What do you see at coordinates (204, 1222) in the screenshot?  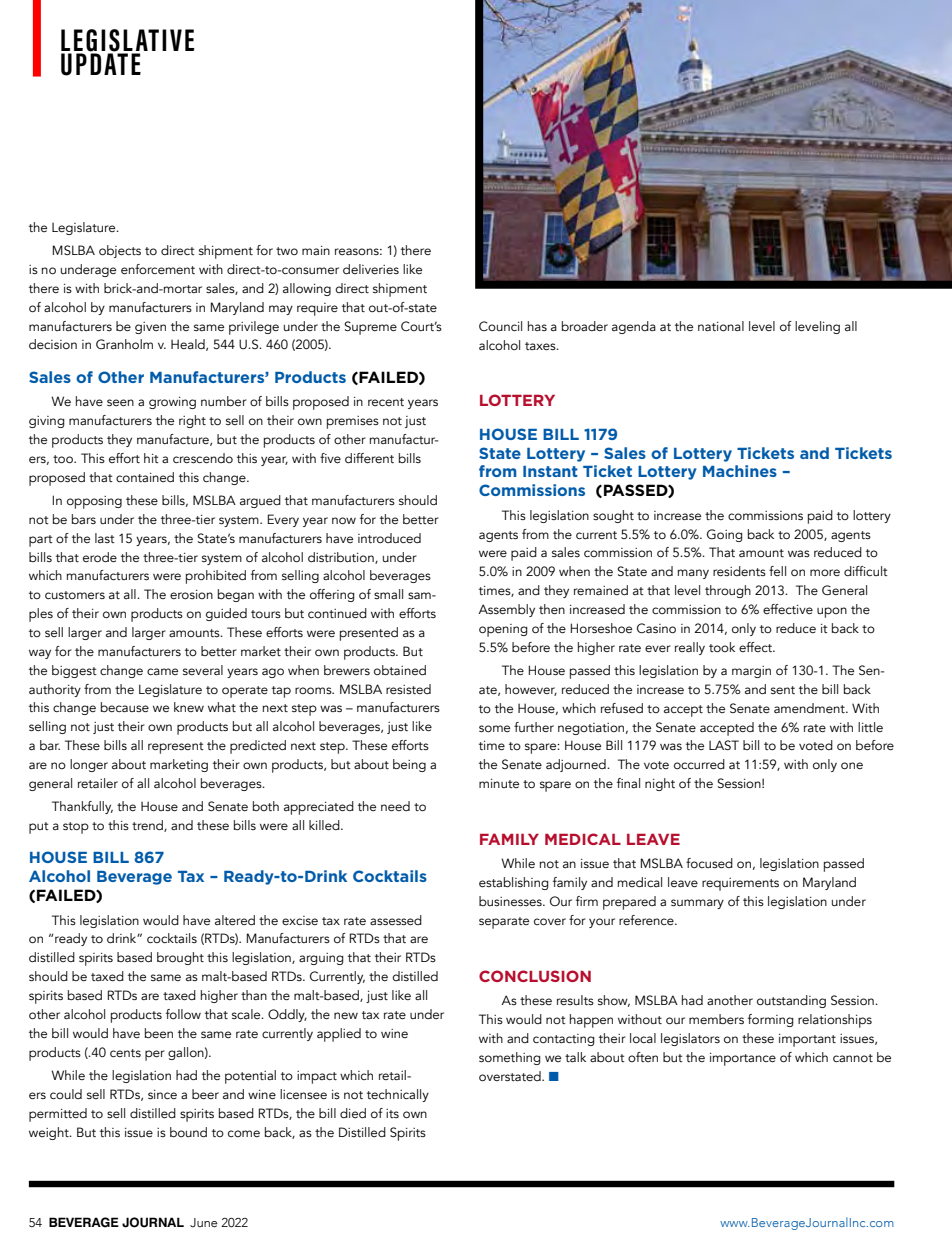 I see `June` at bounding box center [204, 1222].
